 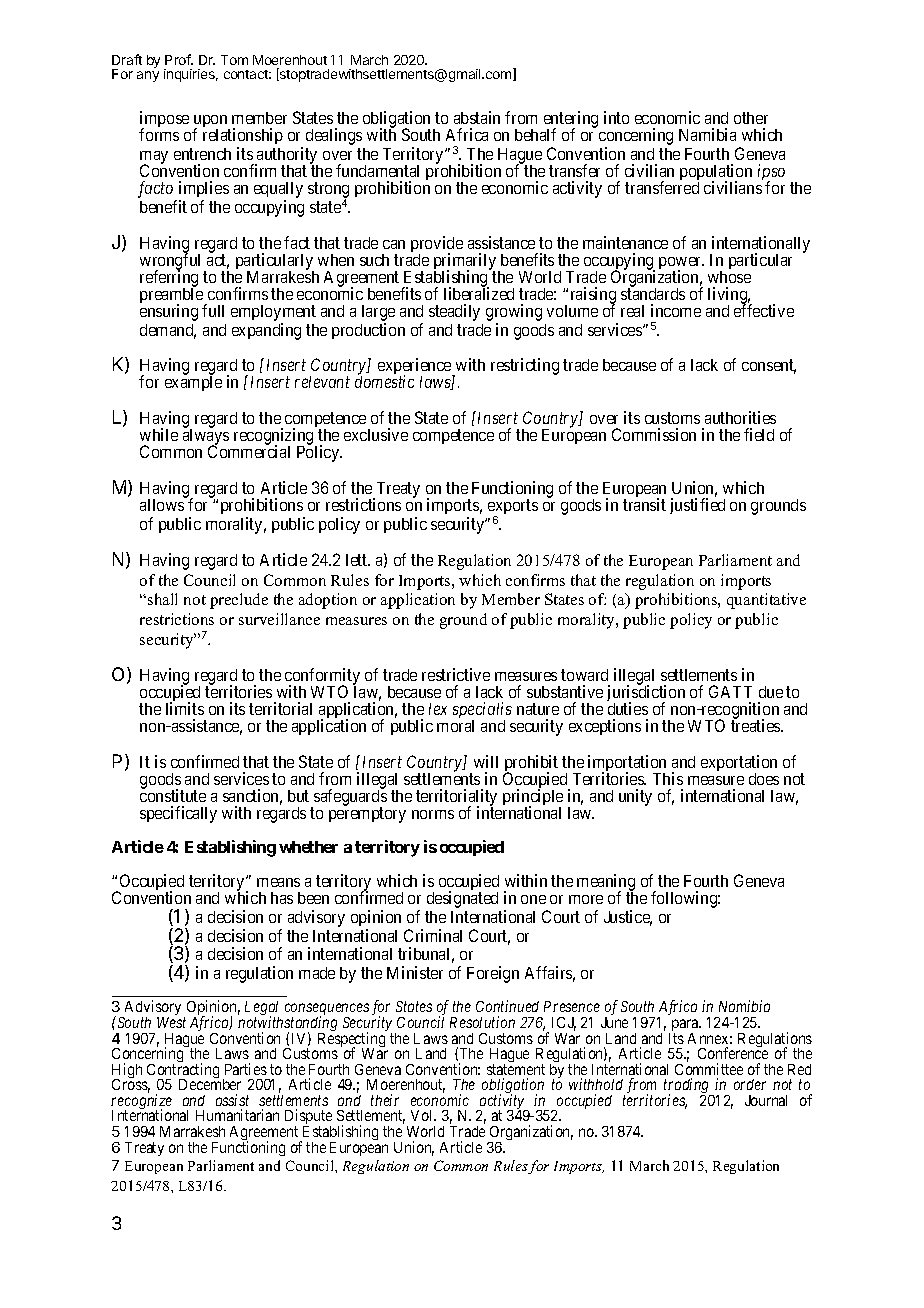 What do you see at coordinates (210, 1084) in the image?
I see `December` at bounding box center [210, 1084].
